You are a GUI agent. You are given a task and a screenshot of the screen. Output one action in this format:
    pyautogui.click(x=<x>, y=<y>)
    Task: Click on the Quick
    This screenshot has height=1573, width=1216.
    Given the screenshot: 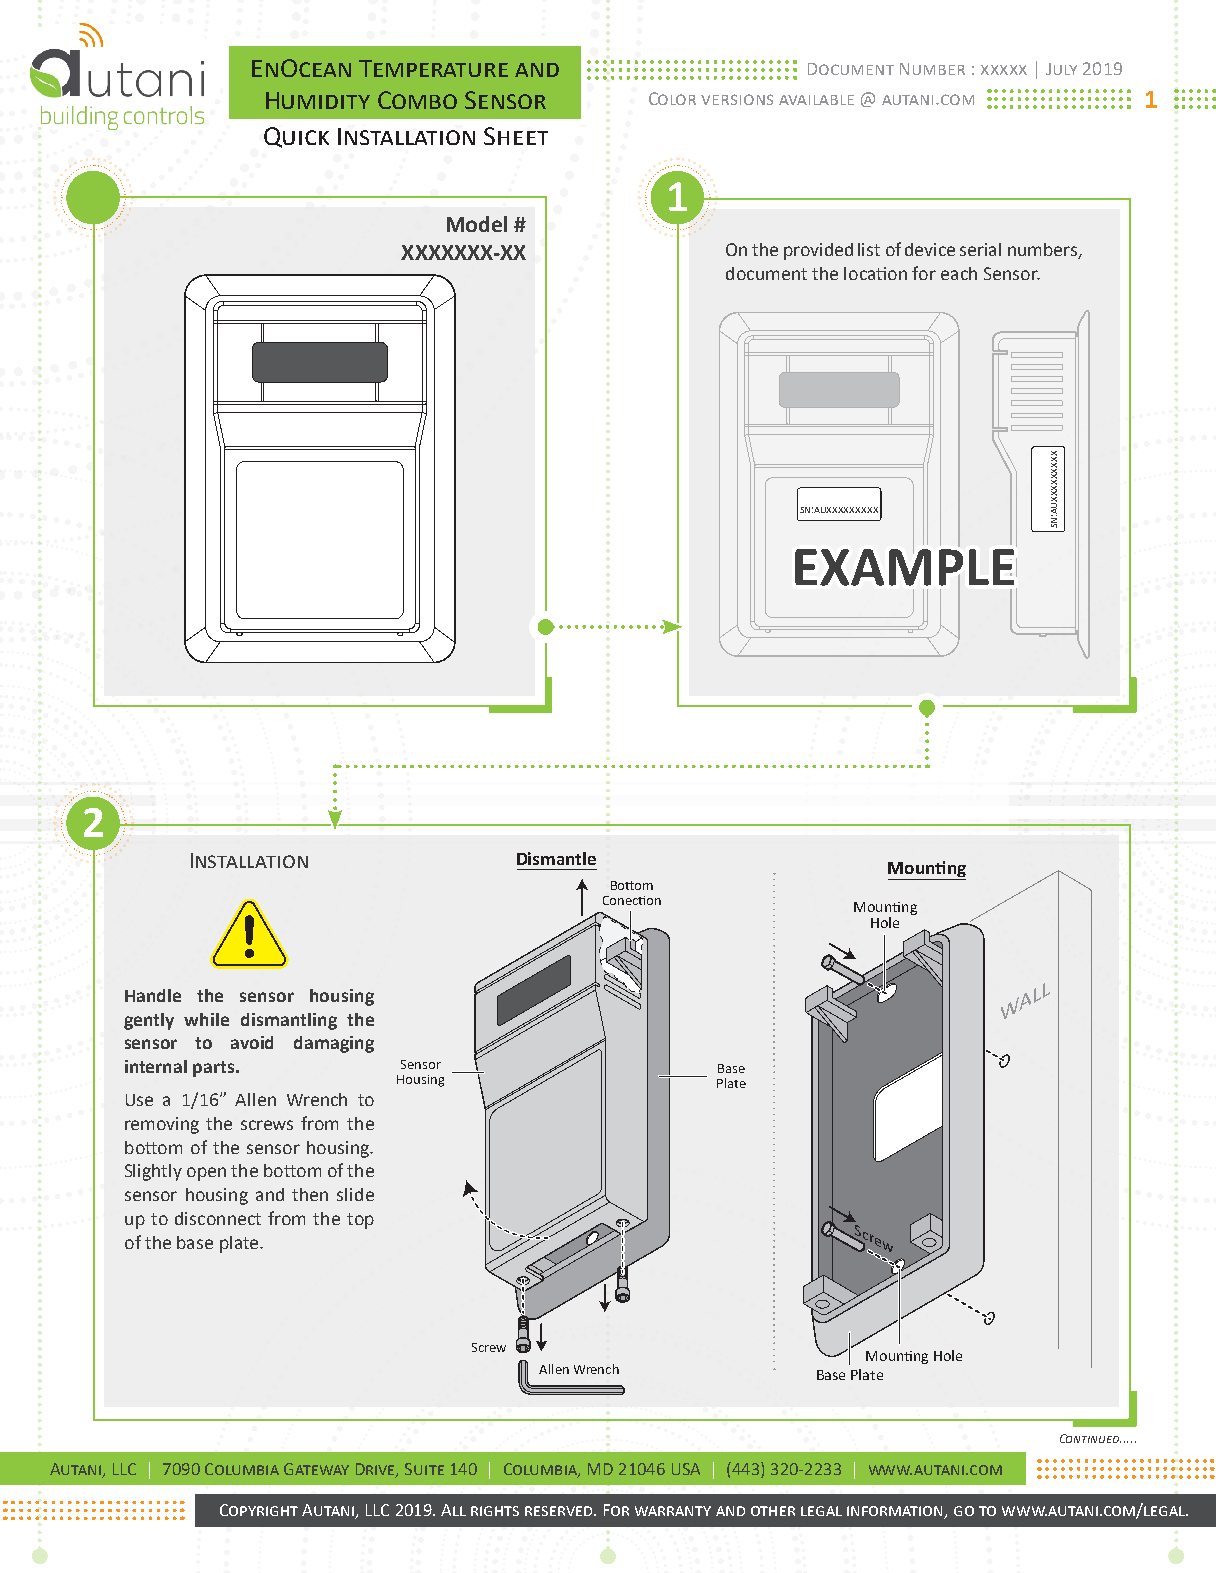 What is the action you would take?
    pyautogui.click(x=296, y=137)
